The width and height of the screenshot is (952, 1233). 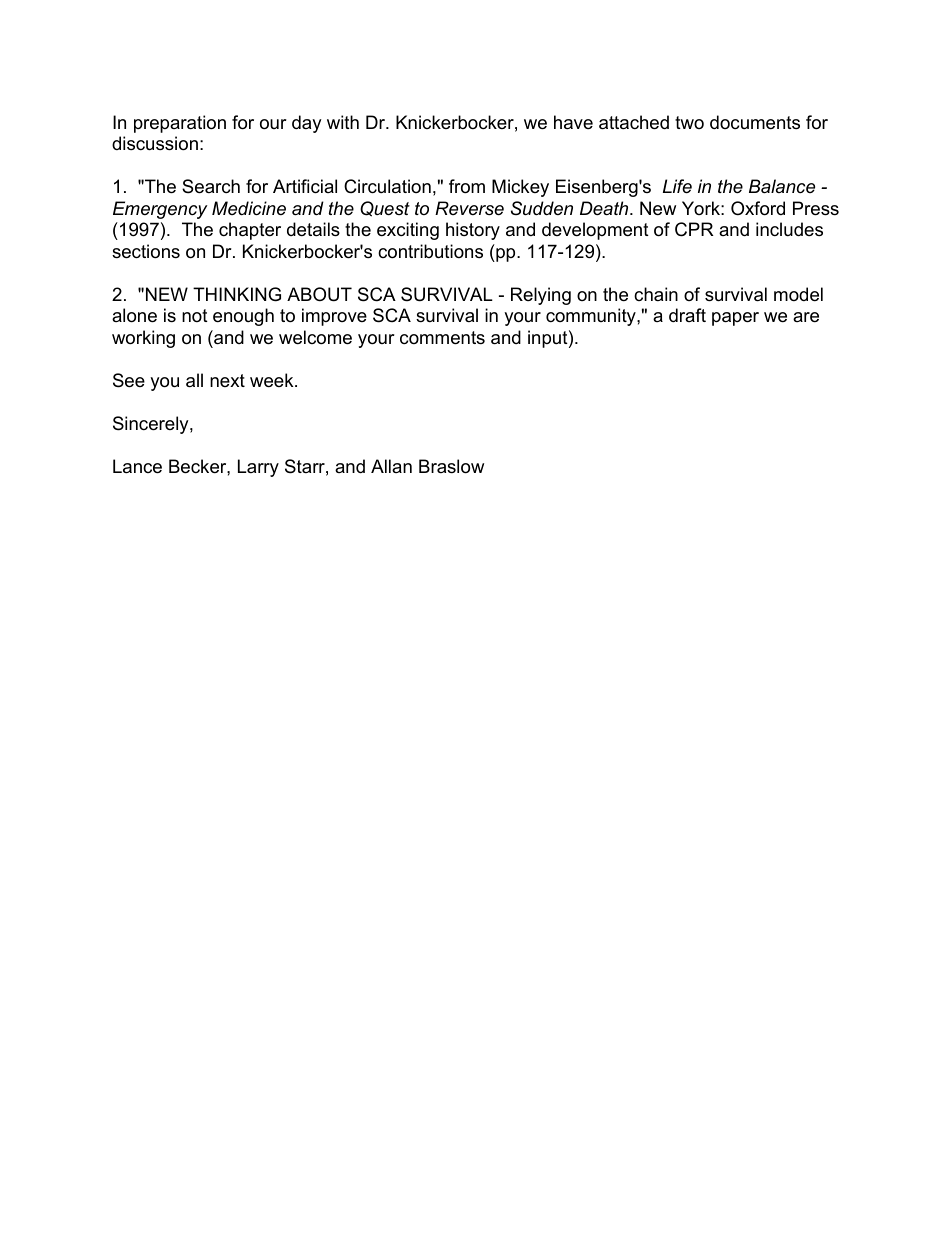 I want to click on Reverse, so click(x=469, y=208).
